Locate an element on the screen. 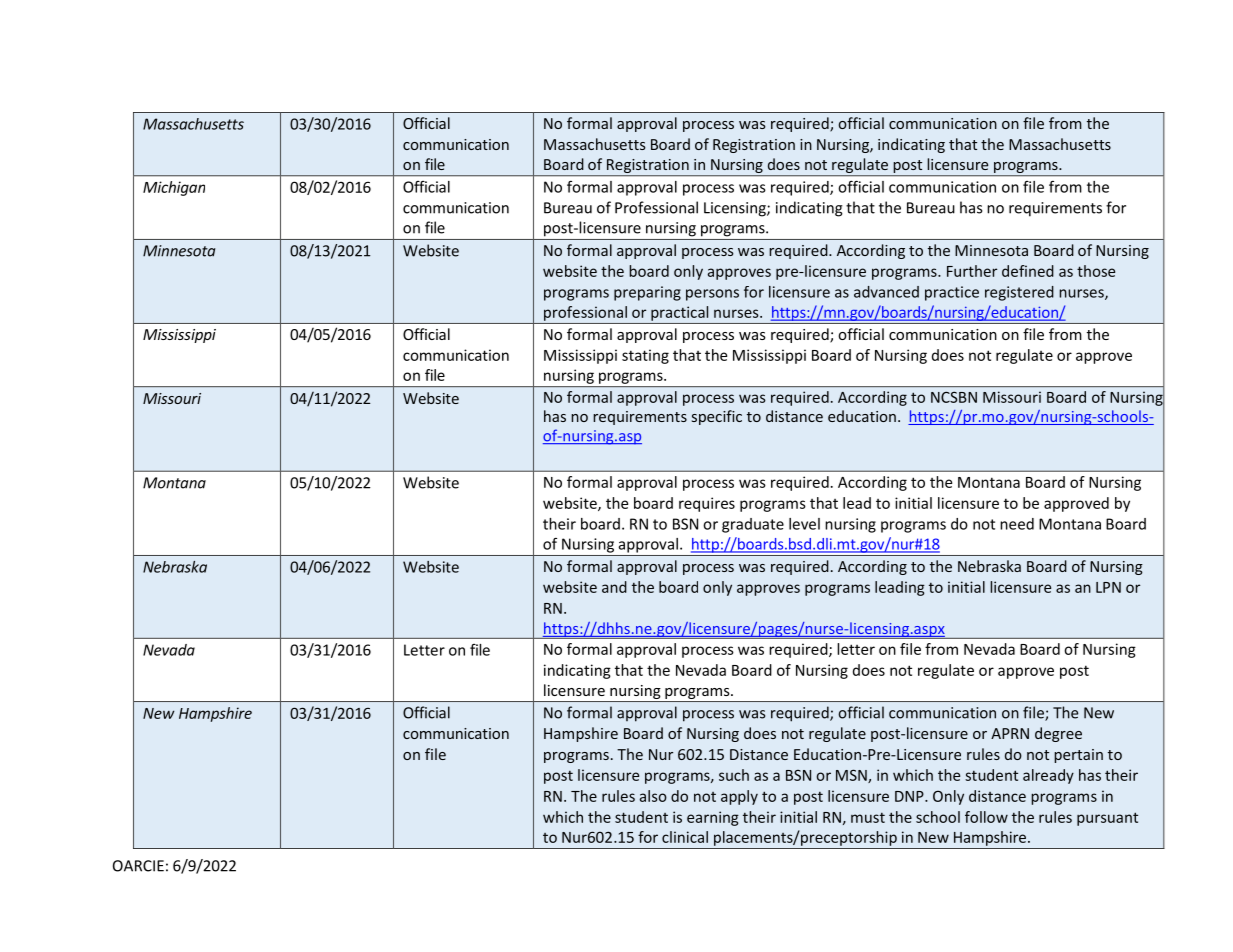 This screenshot has width=1233, height=952. clinical is located at coordinates (685, 837).
